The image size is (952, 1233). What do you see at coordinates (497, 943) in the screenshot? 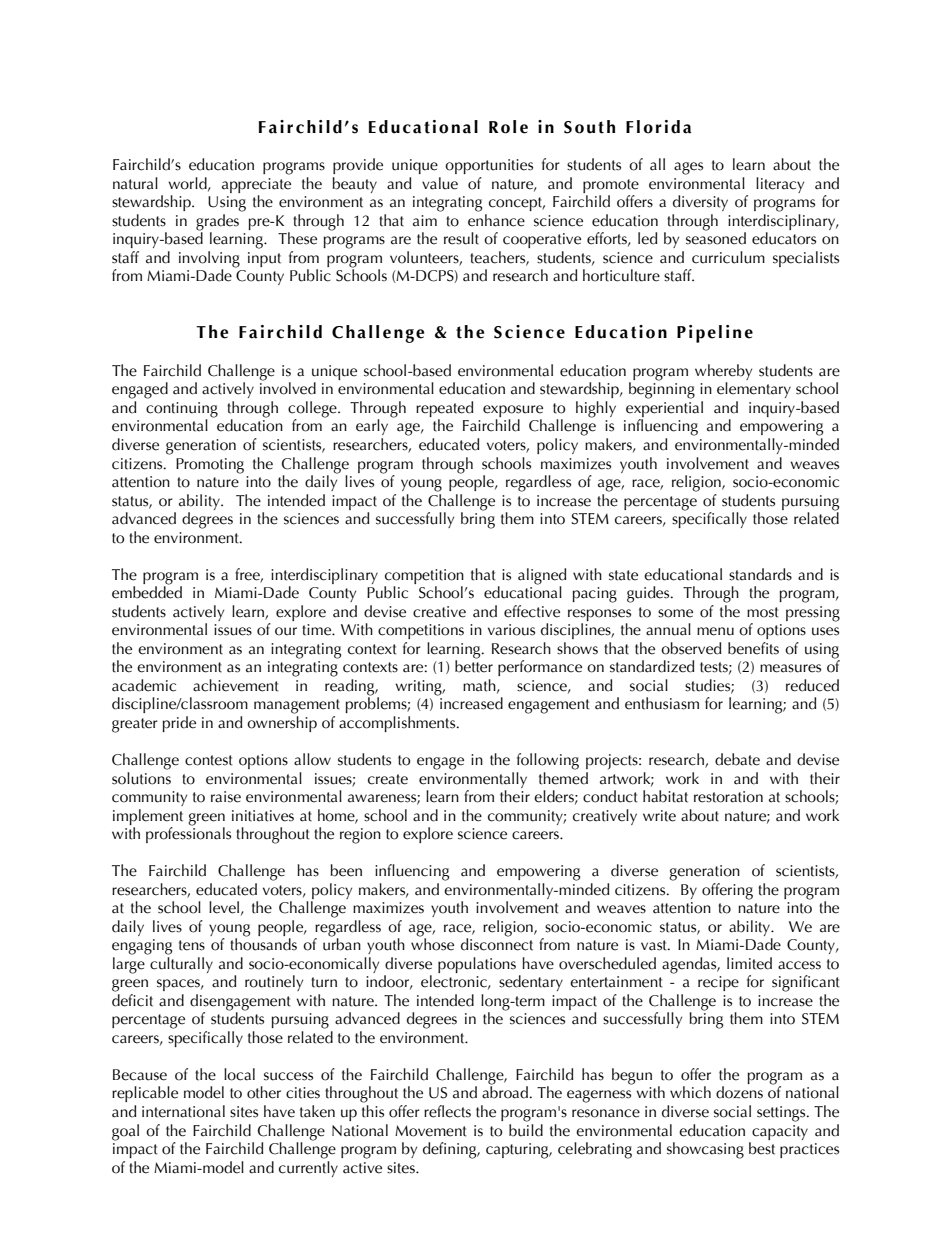
I see `disconnect` at bounding box center [497, 943].
